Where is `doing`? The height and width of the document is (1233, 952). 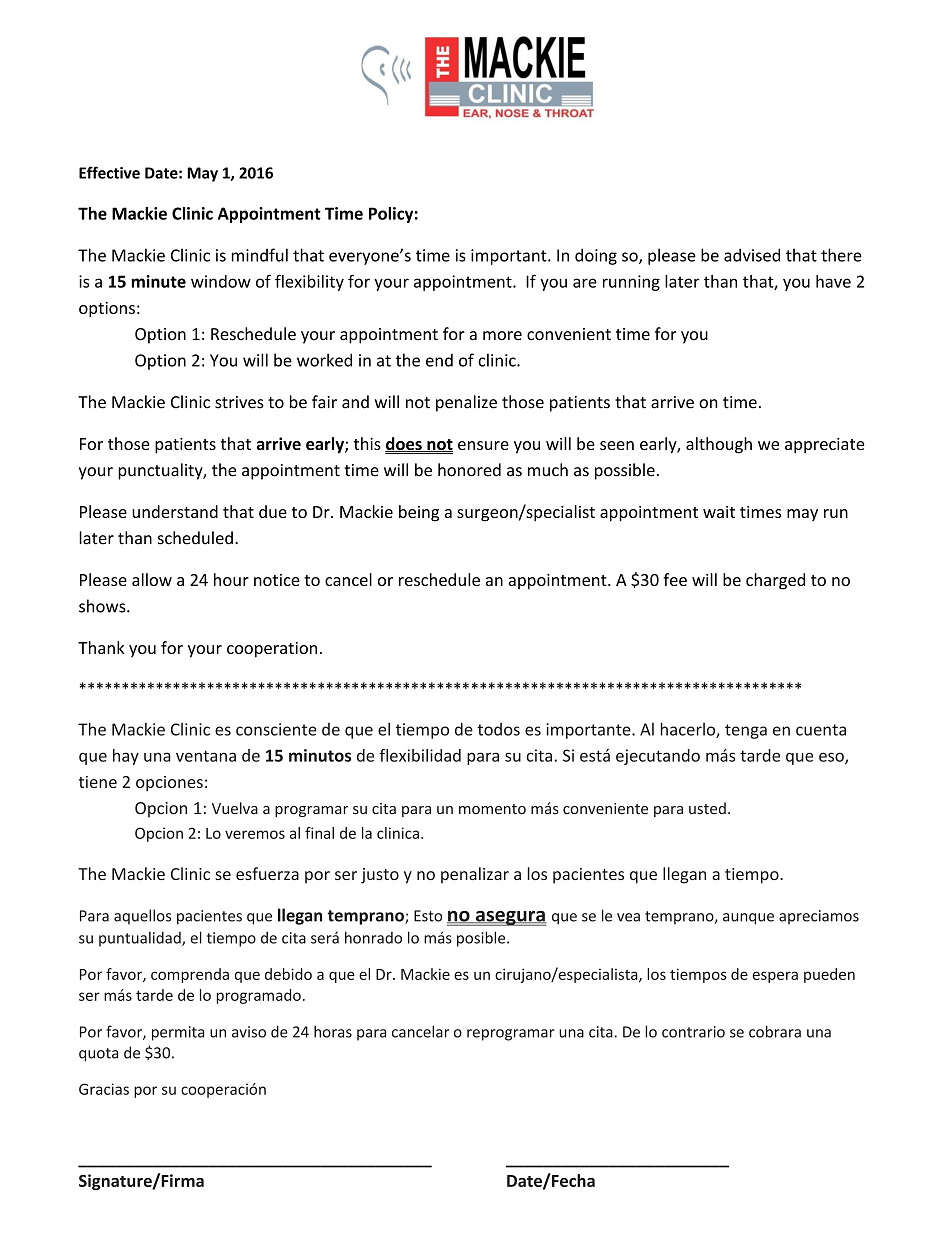
doing is located at coordinates (596, 256).
